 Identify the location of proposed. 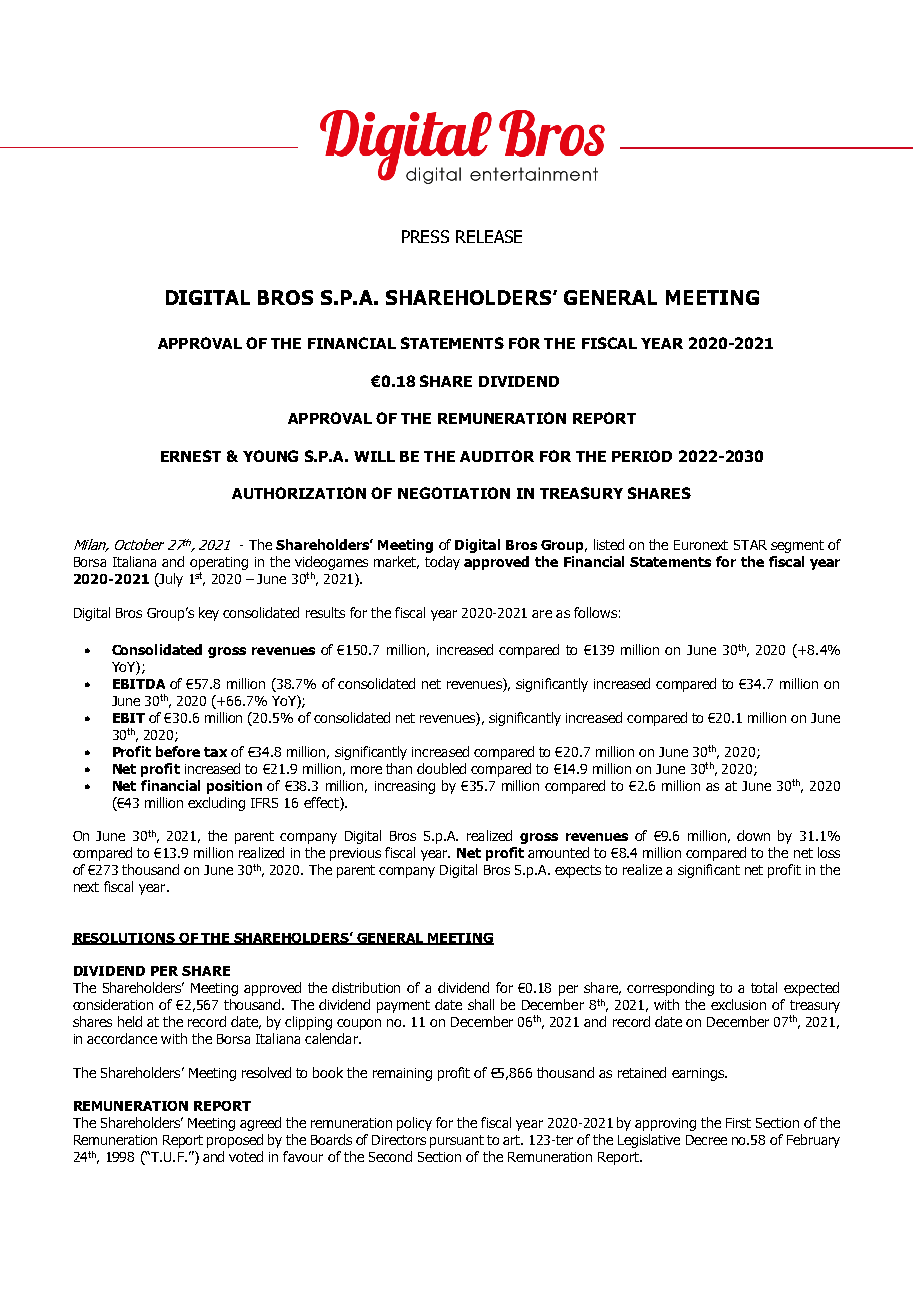
(235, 1141).
